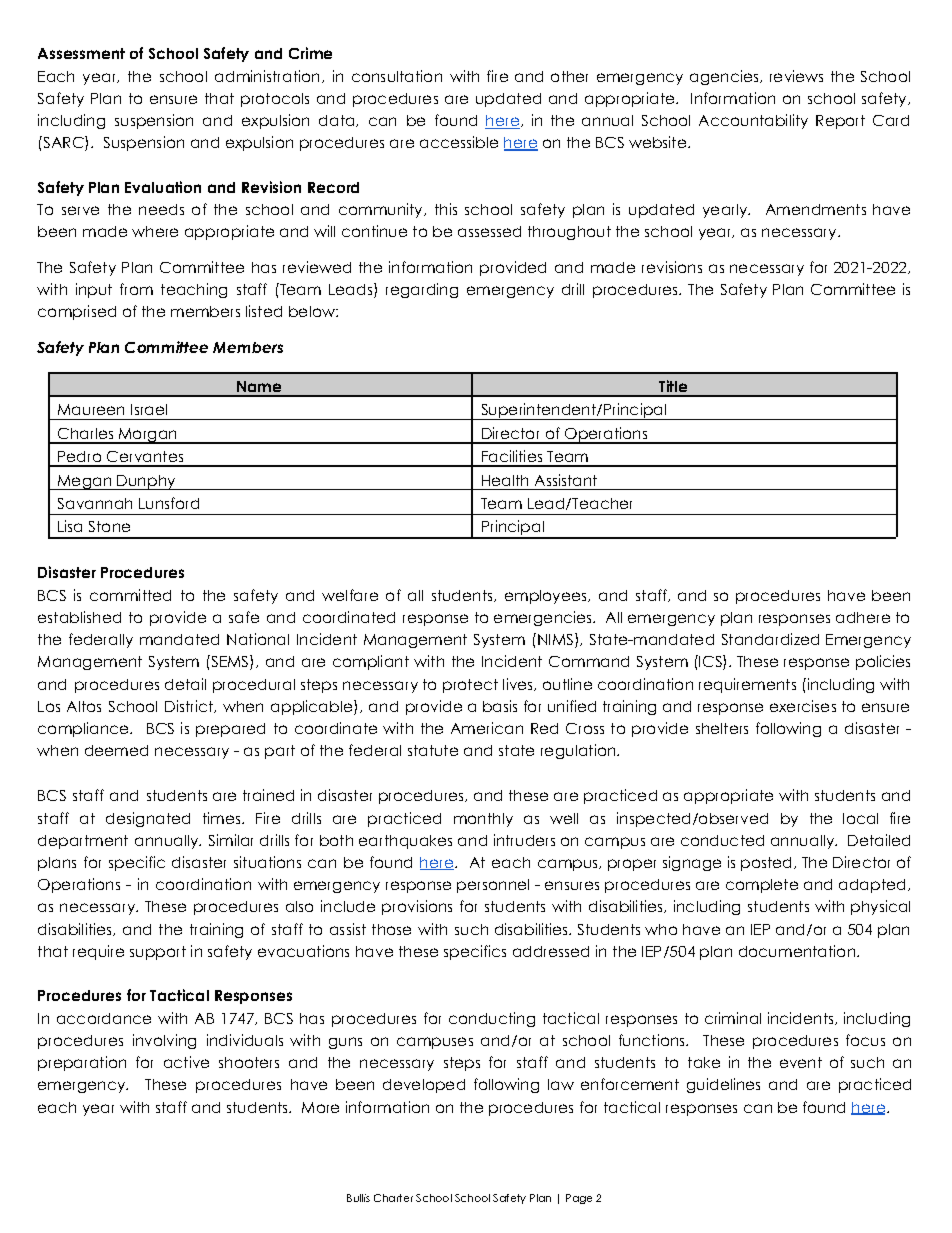 Image resolution: width=952 pixels, height=1233 pixels. Describe the element at coordinates (81, 53) in the screenshot. I see `Assessment` at that location.
